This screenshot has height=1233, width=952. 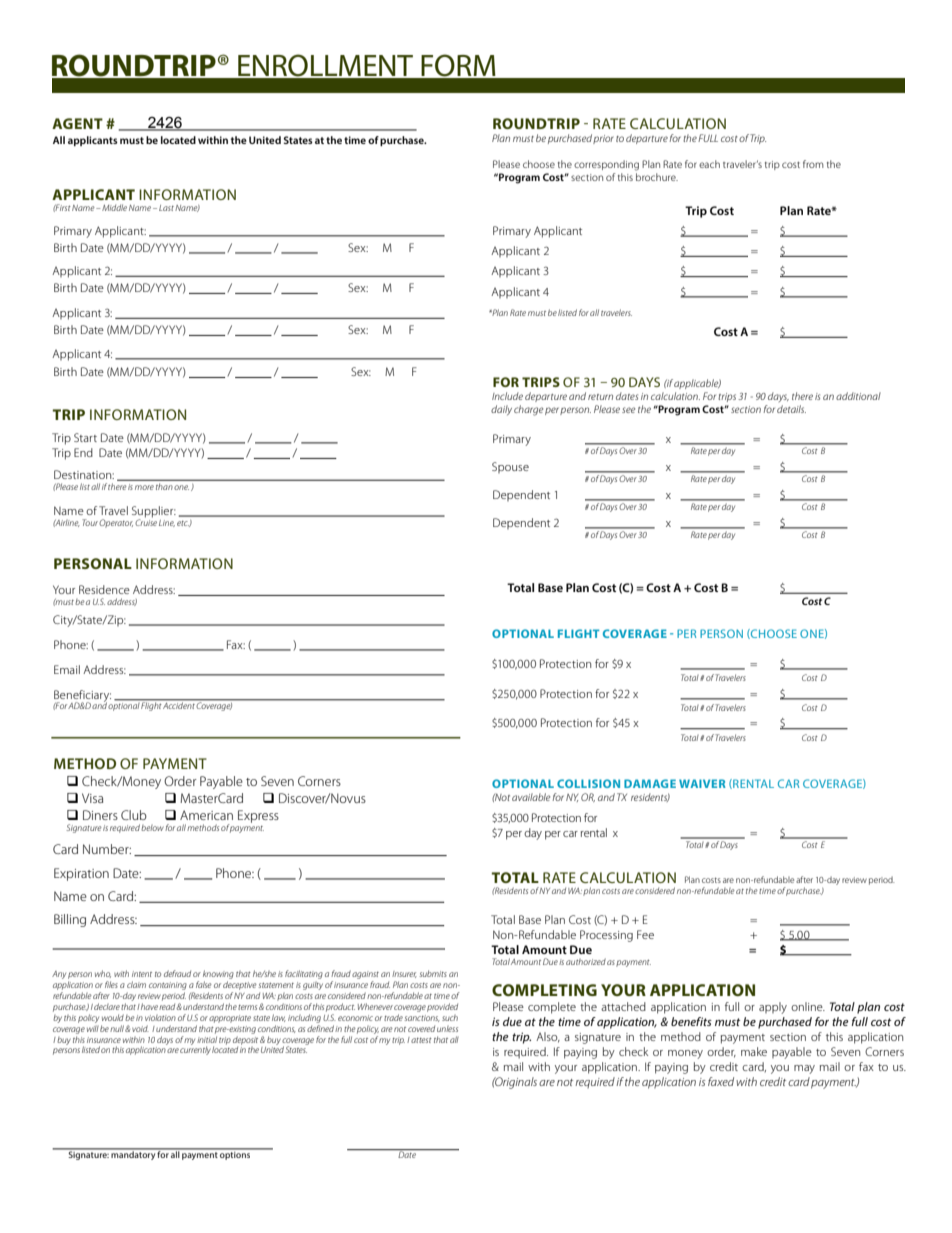 I want to click on Residence, so click(x=104, y=589).
